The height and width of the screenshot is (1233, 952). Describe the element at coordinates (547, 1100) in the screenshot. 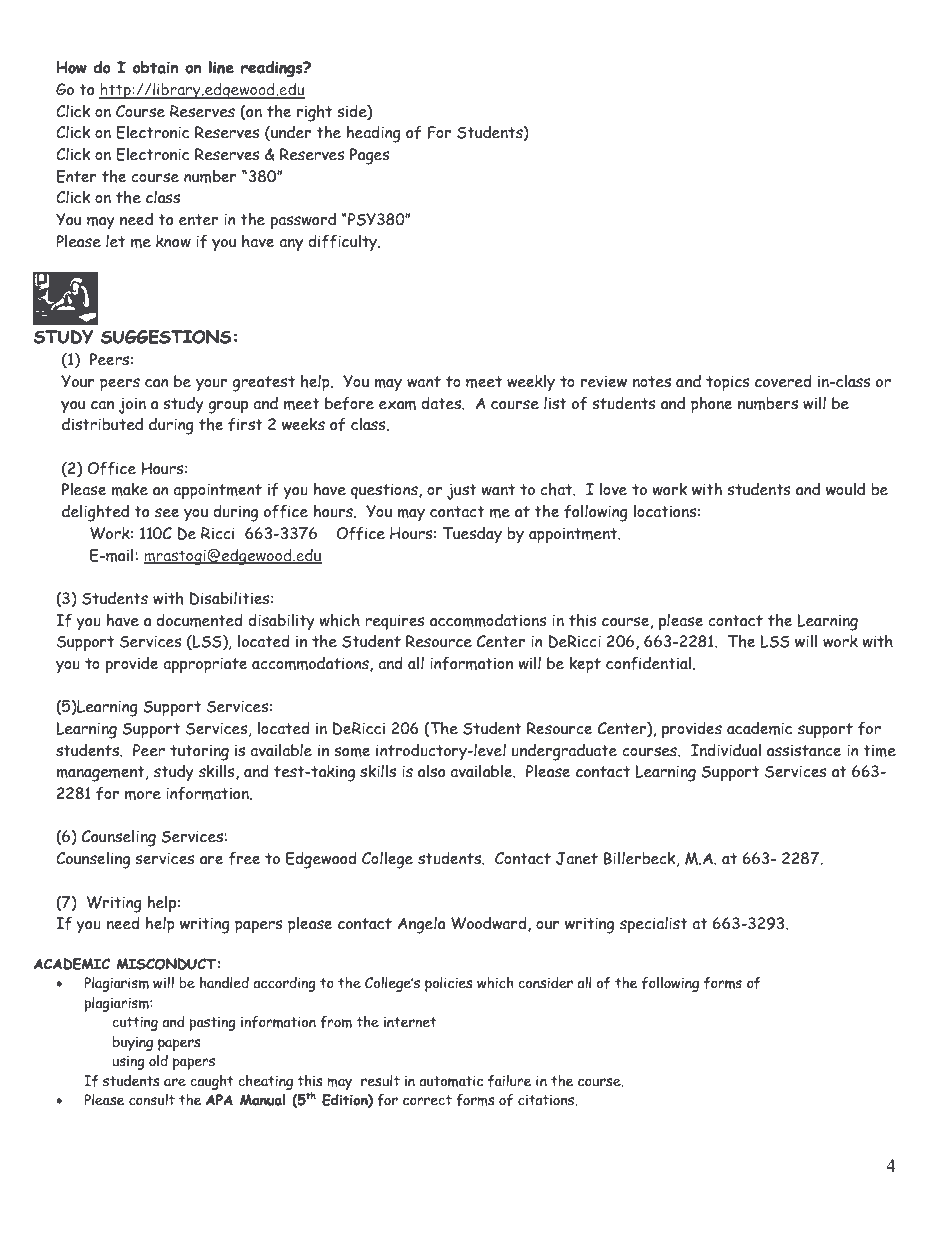

I see `citations` at that location.
